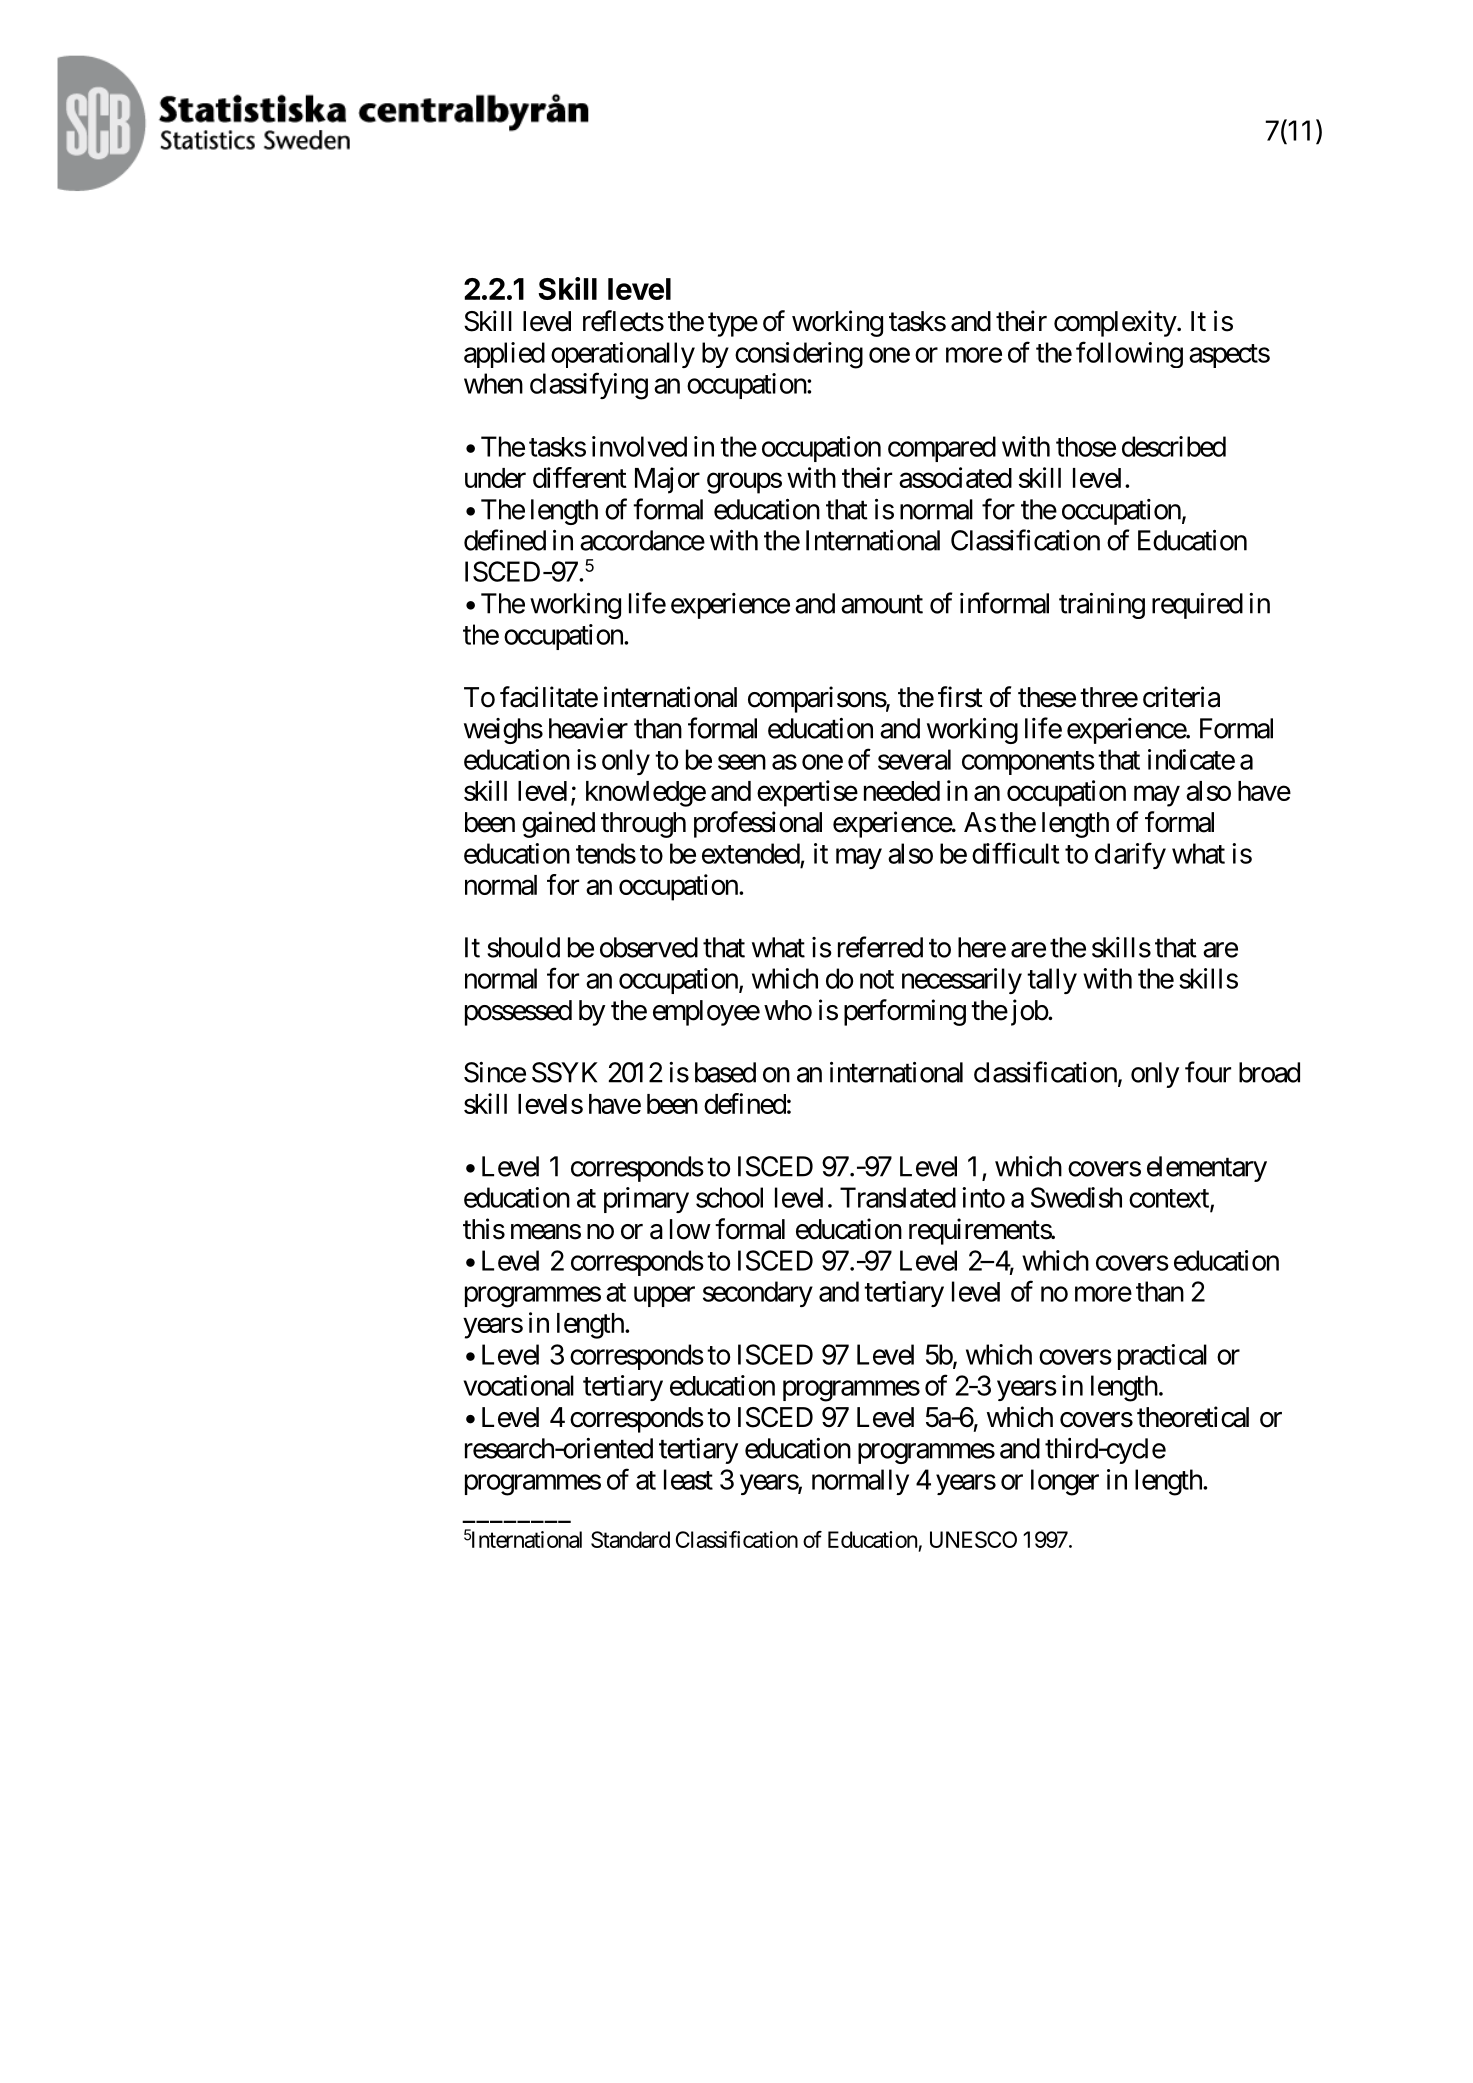 This image has height=2083, width=1473. I want to click on compared, so click(942, 449).
